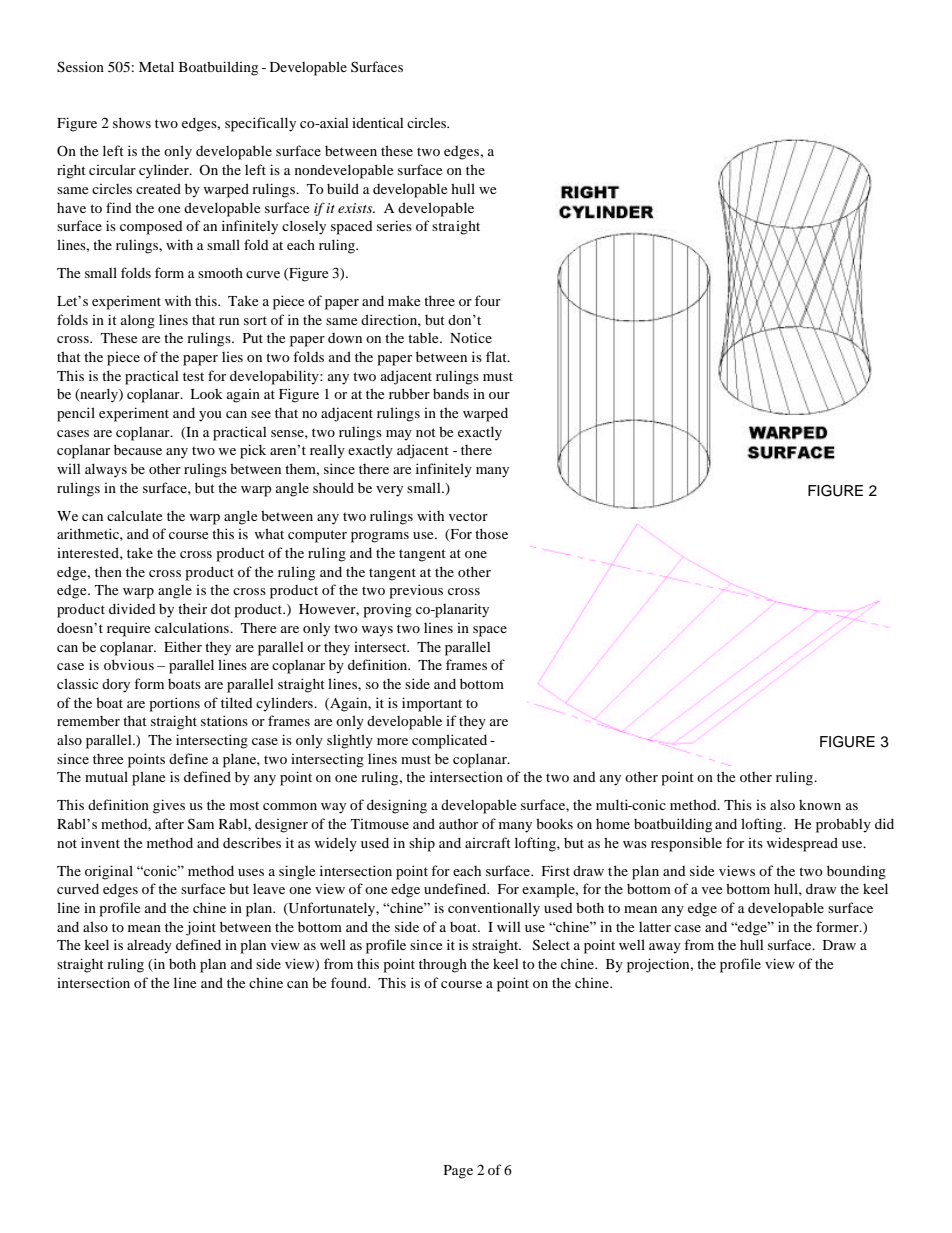  I want to click on four, so click(488, 300).
